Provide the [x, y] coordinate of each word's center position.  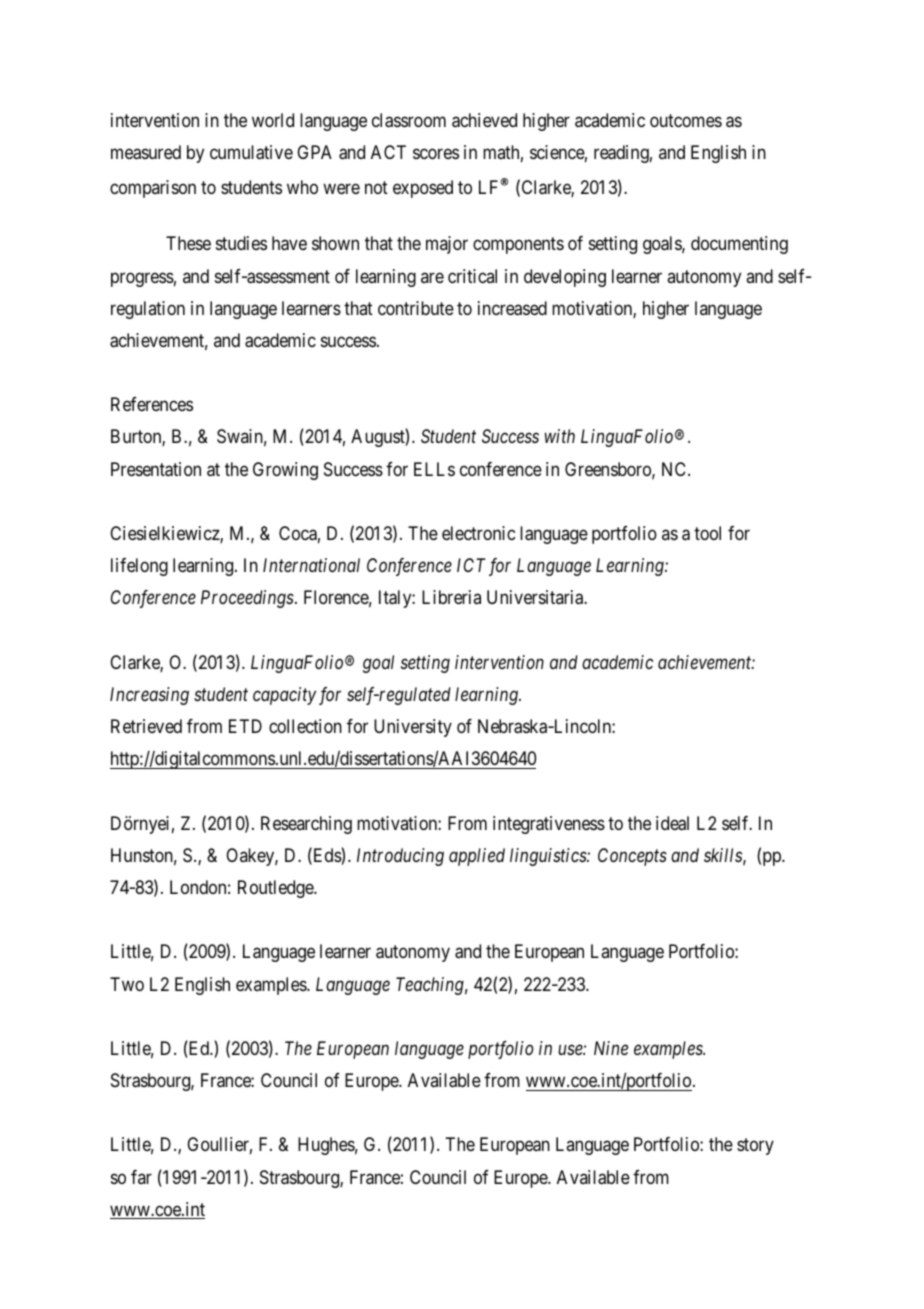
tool [707, 533]
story [755, 1147]
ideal [672, 823]
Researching [306, 825]
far [141, 1177]
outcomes [686, 120]
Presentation [156, 469]
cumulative [251, 152]
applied [477, 857]
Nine [611, 1048]
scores [436, 154]
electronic [478, 533]
